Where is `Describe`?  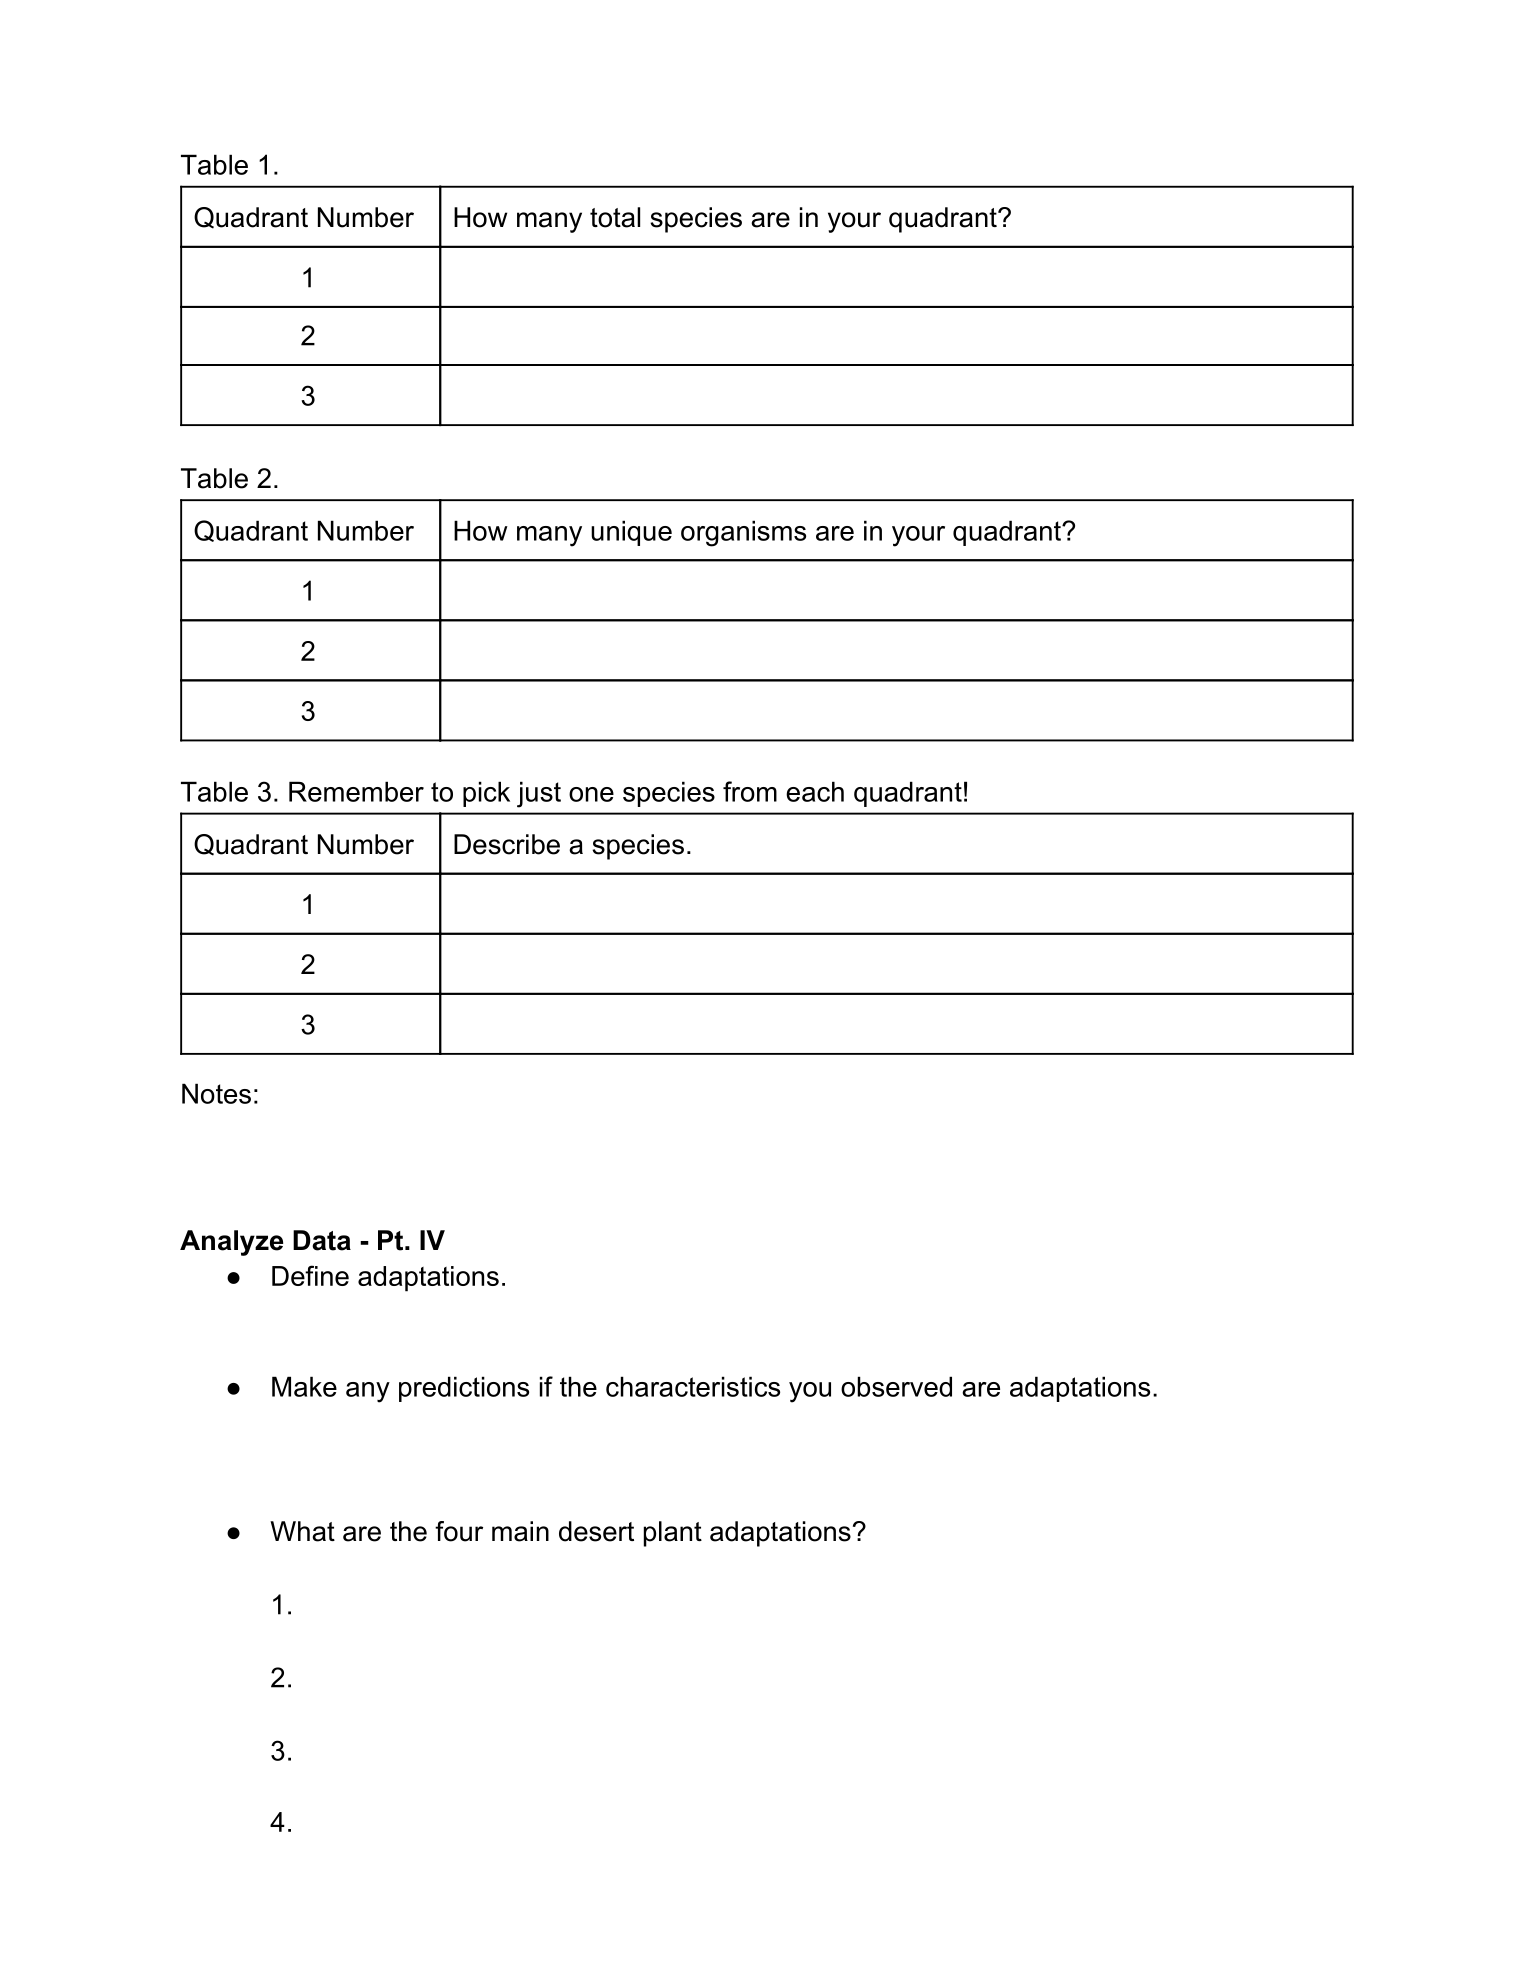
Describe is located at coordinates (507, 844).
